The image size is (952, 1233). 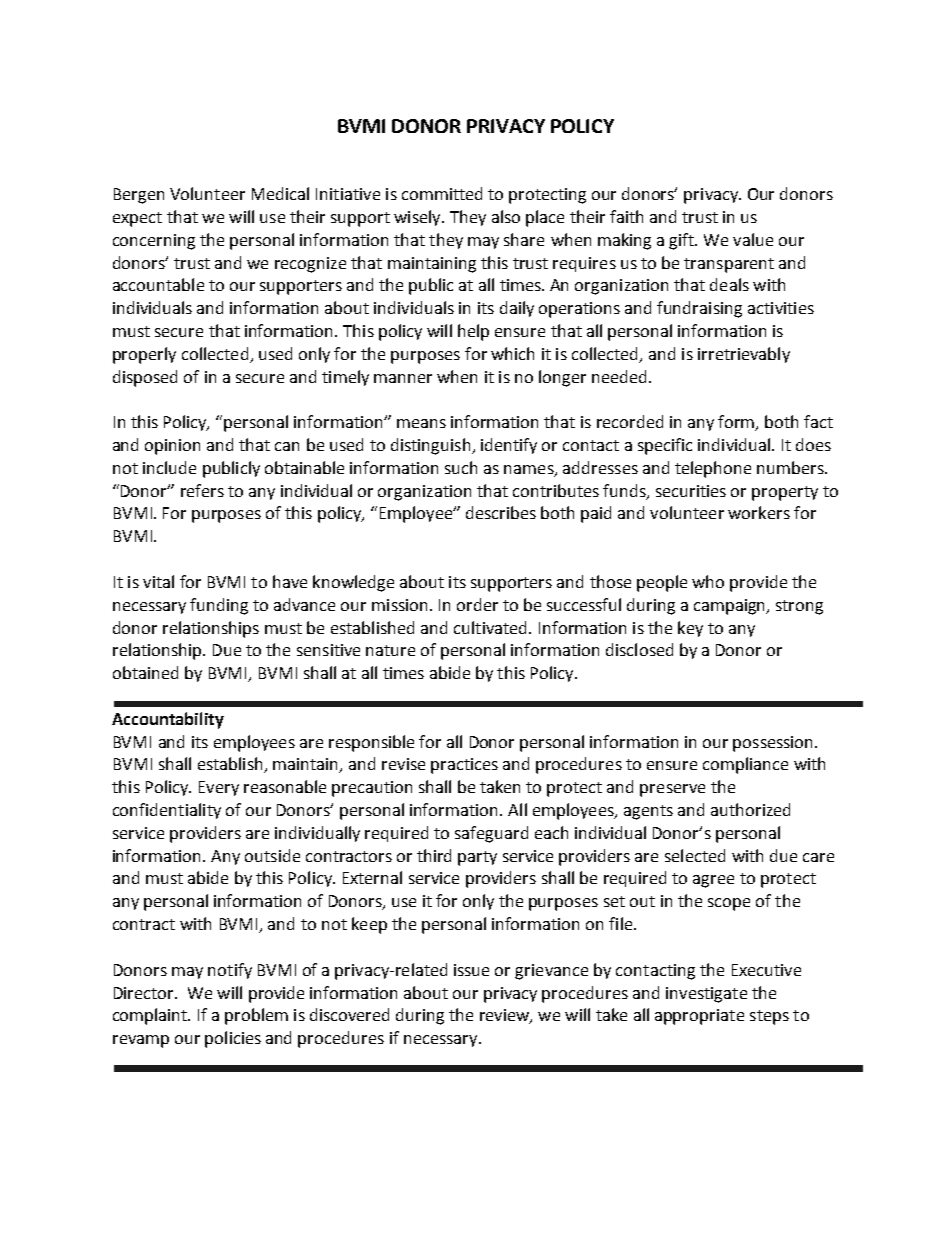 I want to click on which, so click(x=512, y=353).
